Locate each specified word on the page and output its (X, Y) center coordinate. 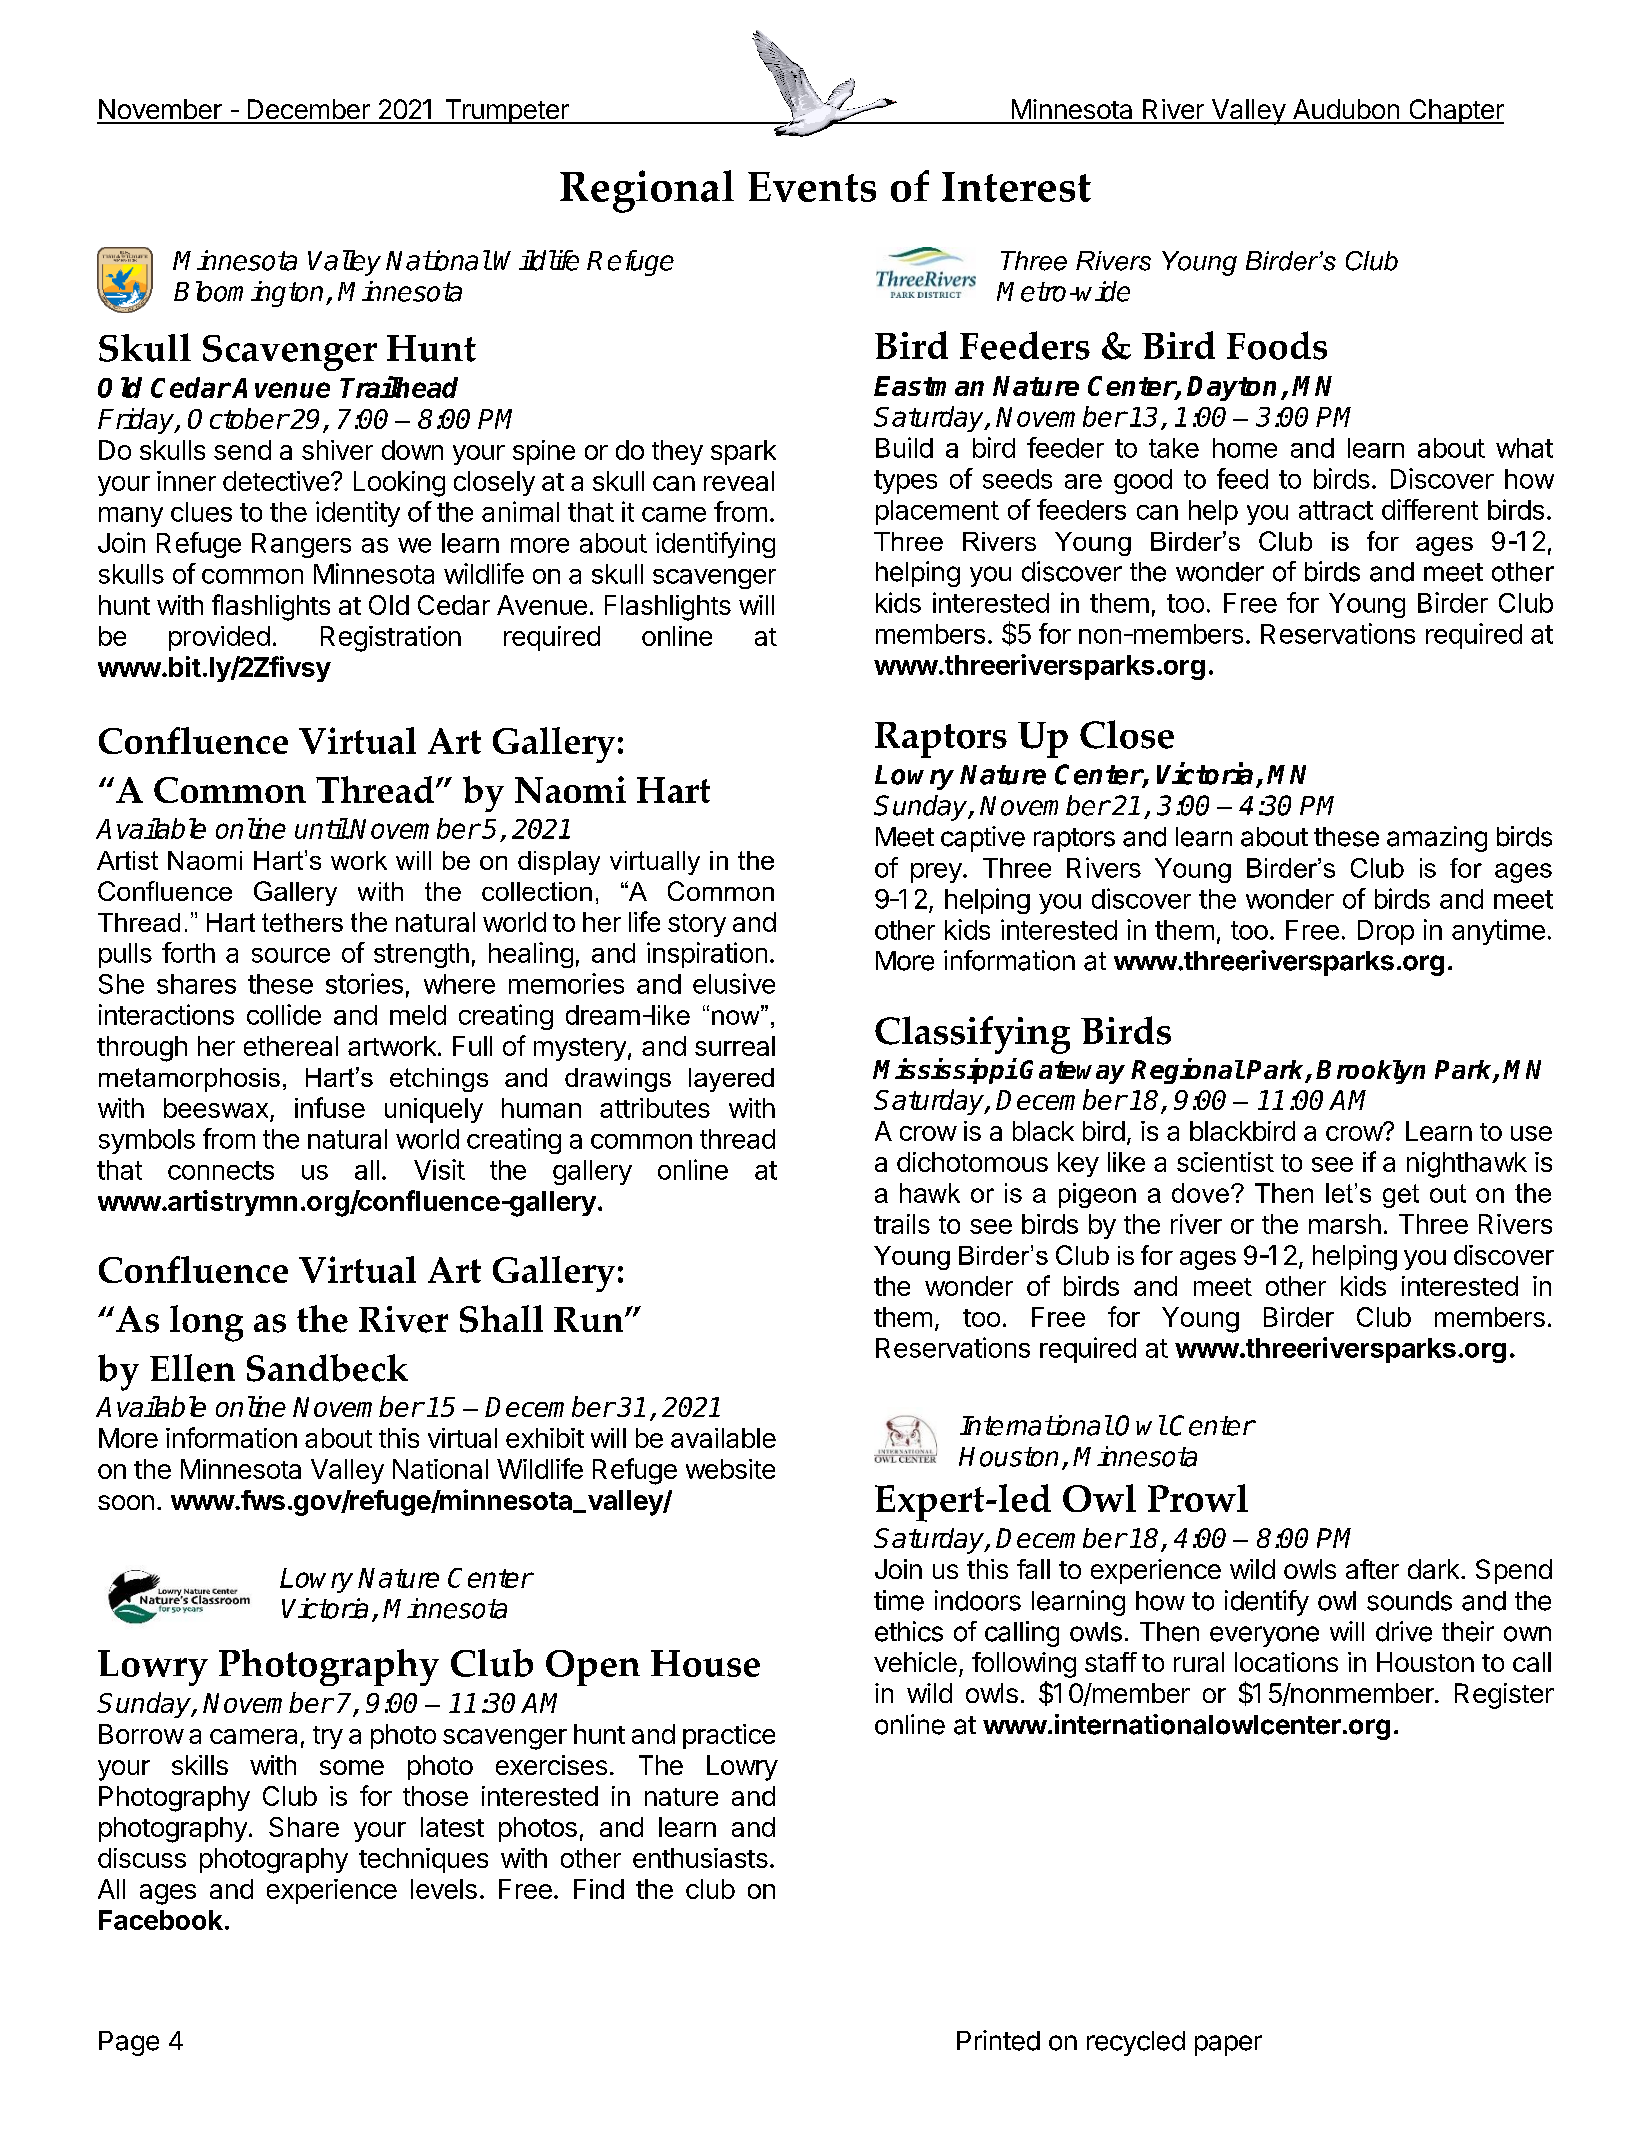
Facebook (161, 1920)
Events (812, 187)
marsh (1345, 1224)
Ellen (192, 1368)
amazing (1437, 839)
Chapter (1455, 111)
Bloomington (248, 294)
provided (219, 638)
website (730, 1469)
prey (936, 873)
